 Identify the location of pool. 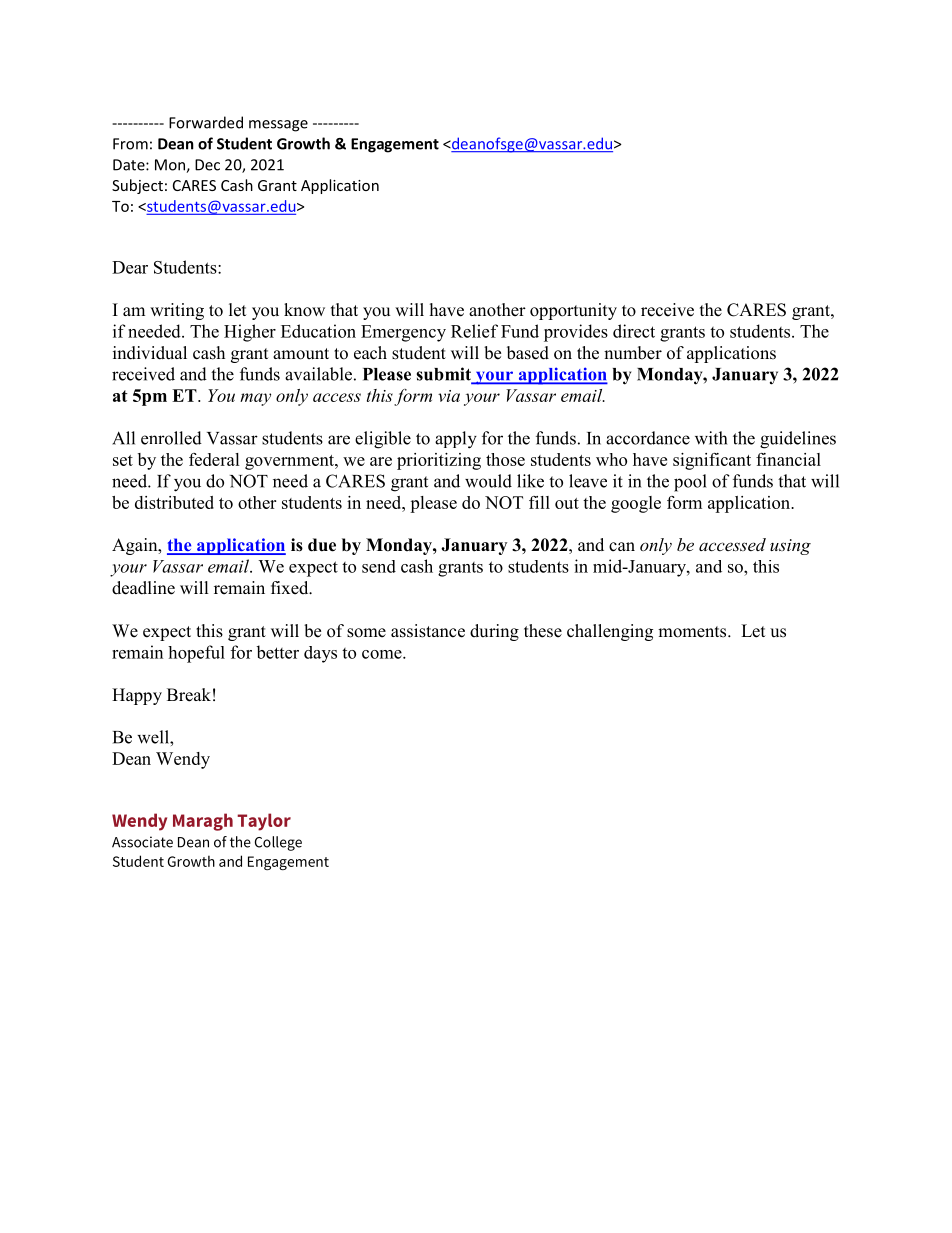
(690, 483).
